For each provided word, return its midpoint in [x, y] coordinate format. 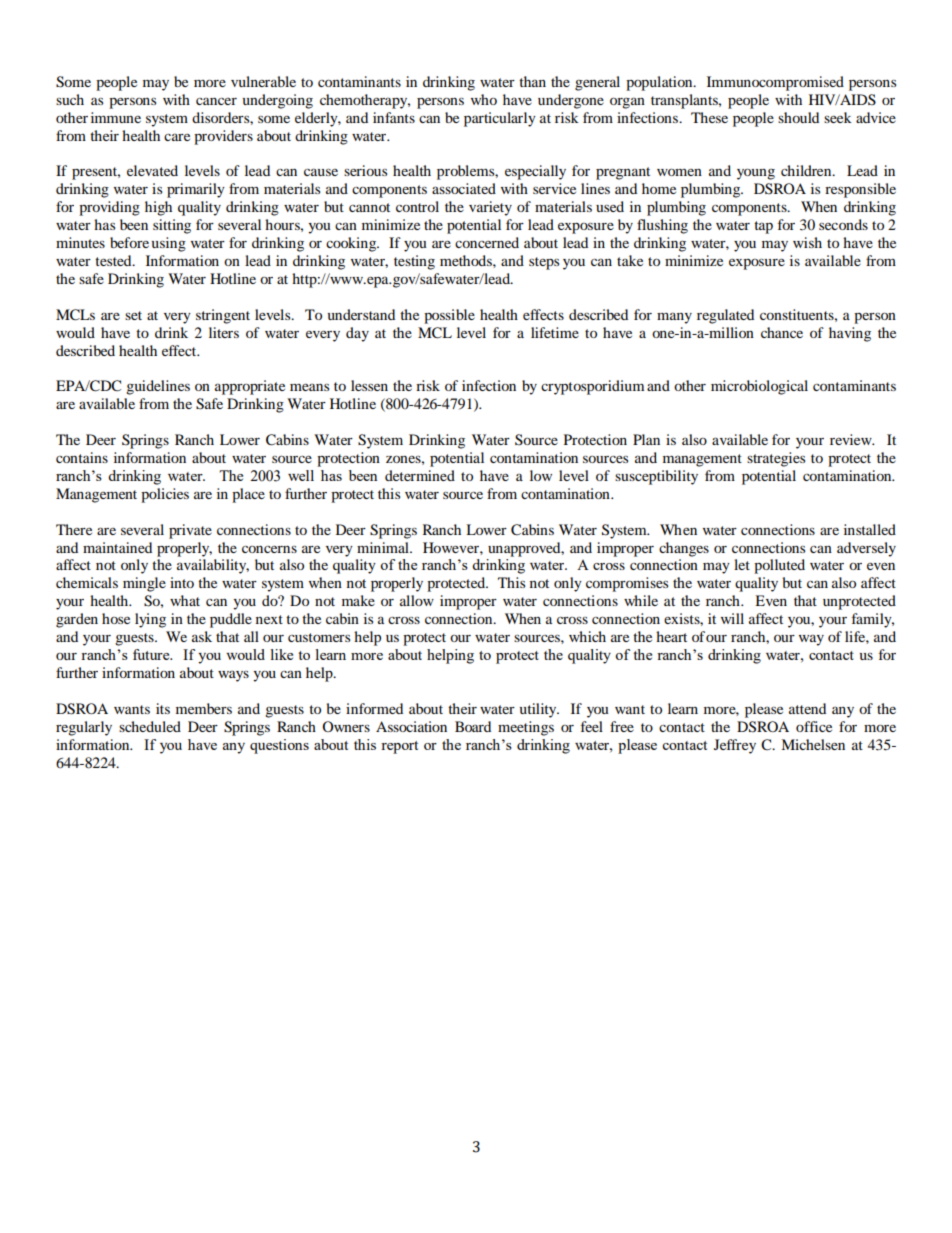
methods [467, 260]
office [814, 726]
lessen [369, 385]
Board [473, 726]
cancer [216, 101]
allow [417, 600]
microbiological [759, 387]
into [182, 582]
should [798, 117]
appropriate [250, 387]
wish [807, 242]
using [169, 244]
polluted [779, 566]
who [484, 99]
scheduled [150, 726]
